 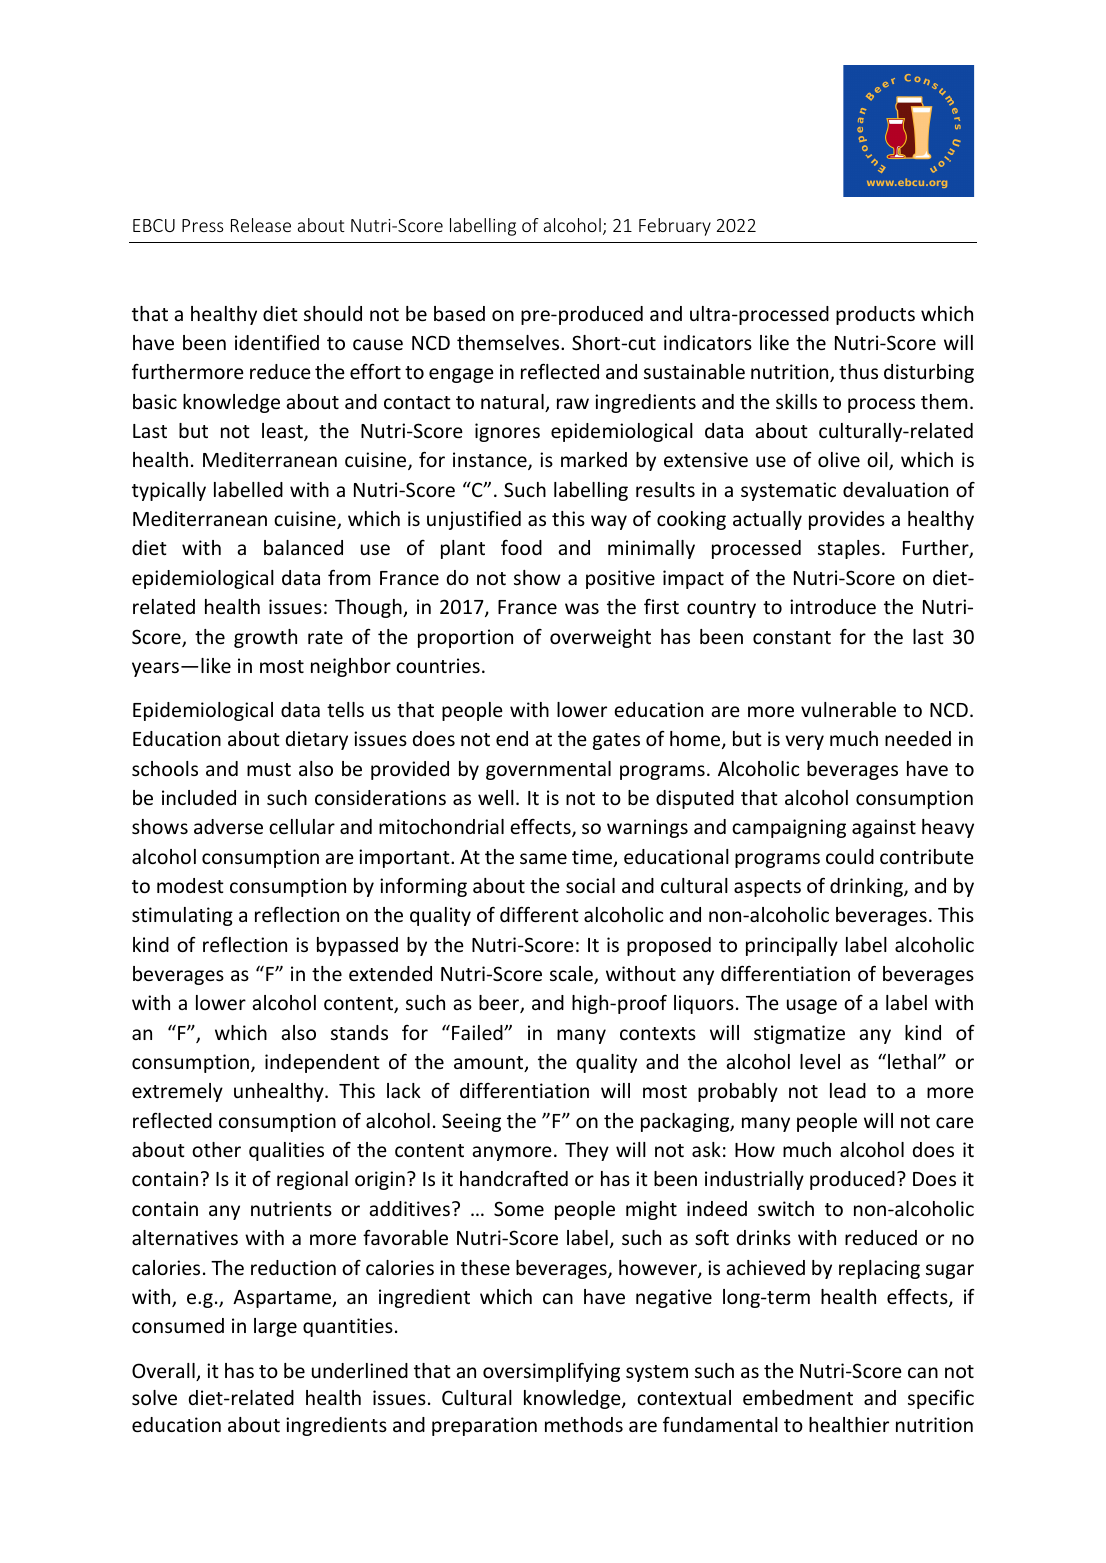 What do you see at coordinates (884, 828) in the page?
I see `against` at bounding box center [884, 828].
